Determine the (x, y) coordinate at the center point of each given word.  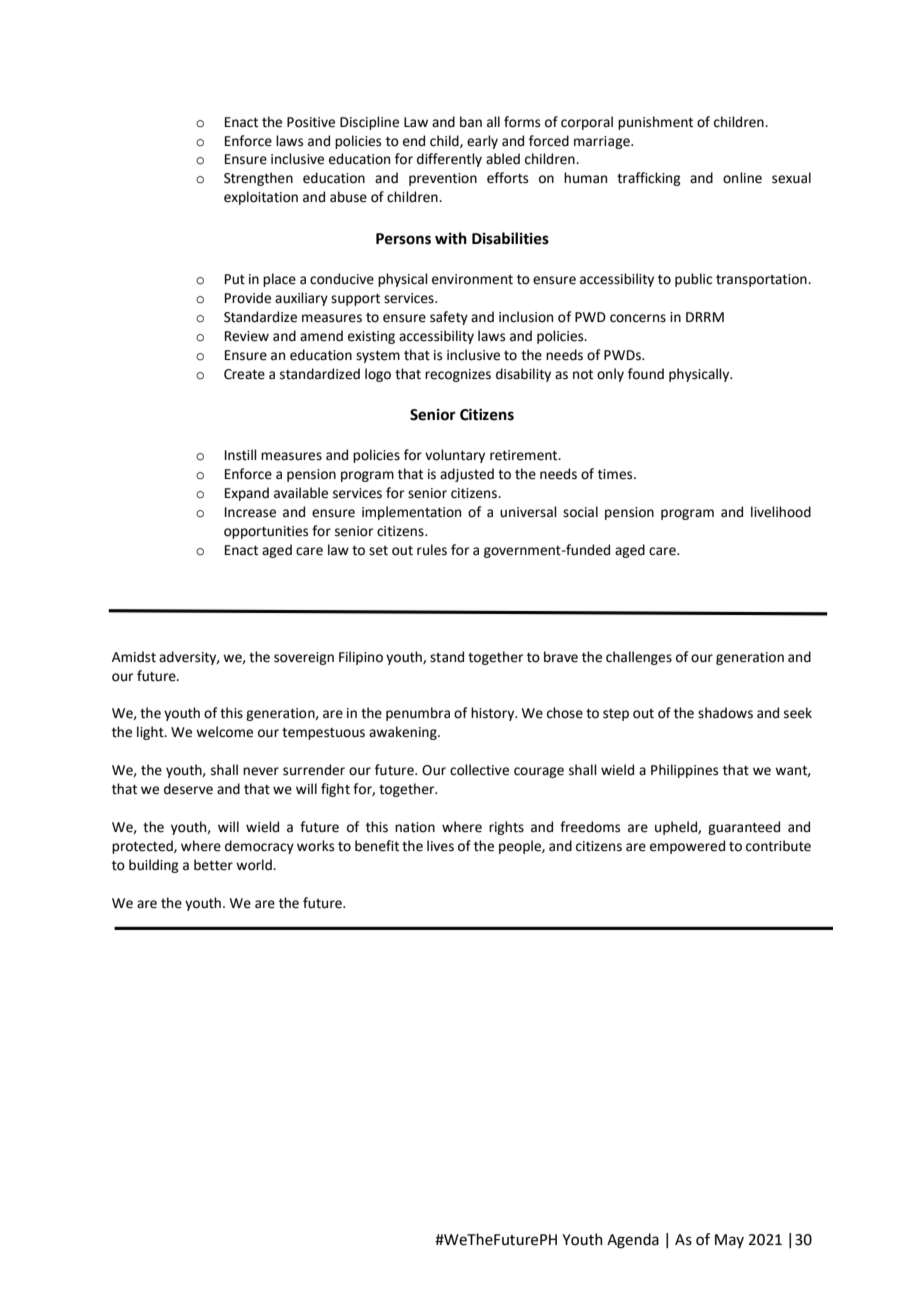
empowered (687, 847)
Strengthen (258, 179)
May (729, 1241)
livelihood (781, 512)
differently (449, 160)
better (213, 865)
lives (440, 846)
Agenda (633, 1241)
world (255, 865)
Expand (247, 494)
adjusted (467, 475)
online (742, 178)
